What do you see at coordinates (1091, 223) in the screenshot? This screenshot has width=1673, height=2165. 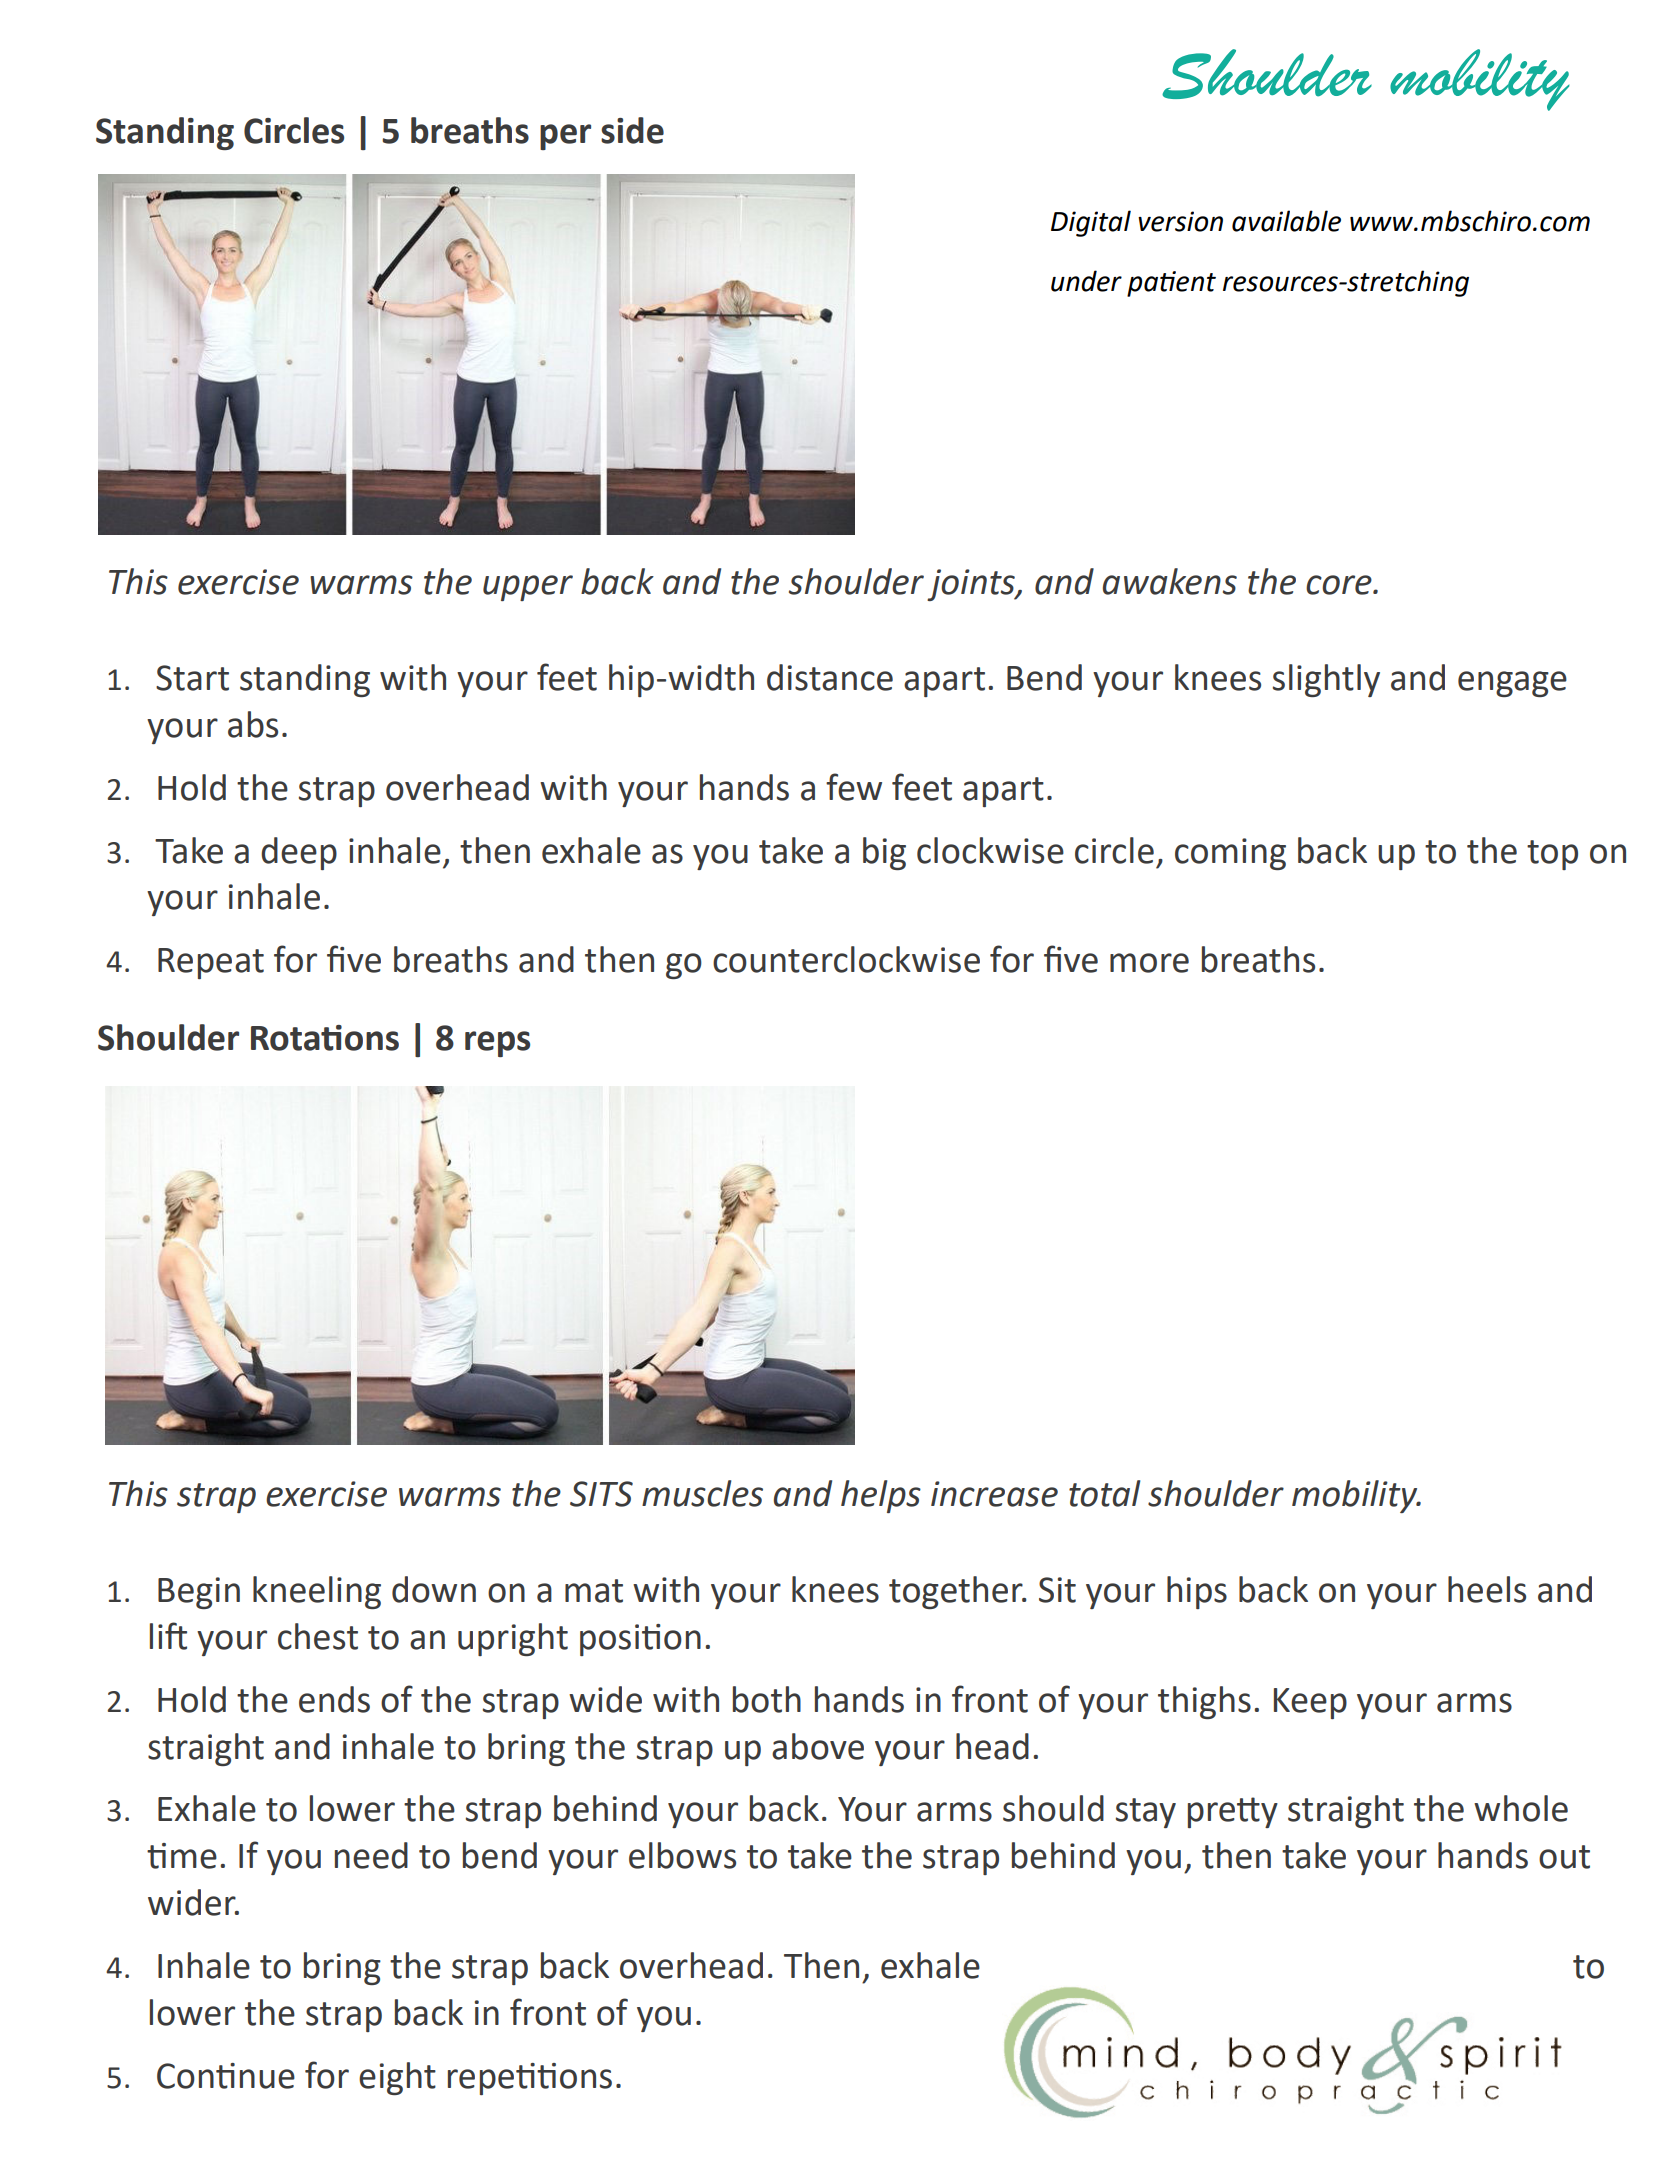 I see `Digital` at bounding box center [1091, 223].
